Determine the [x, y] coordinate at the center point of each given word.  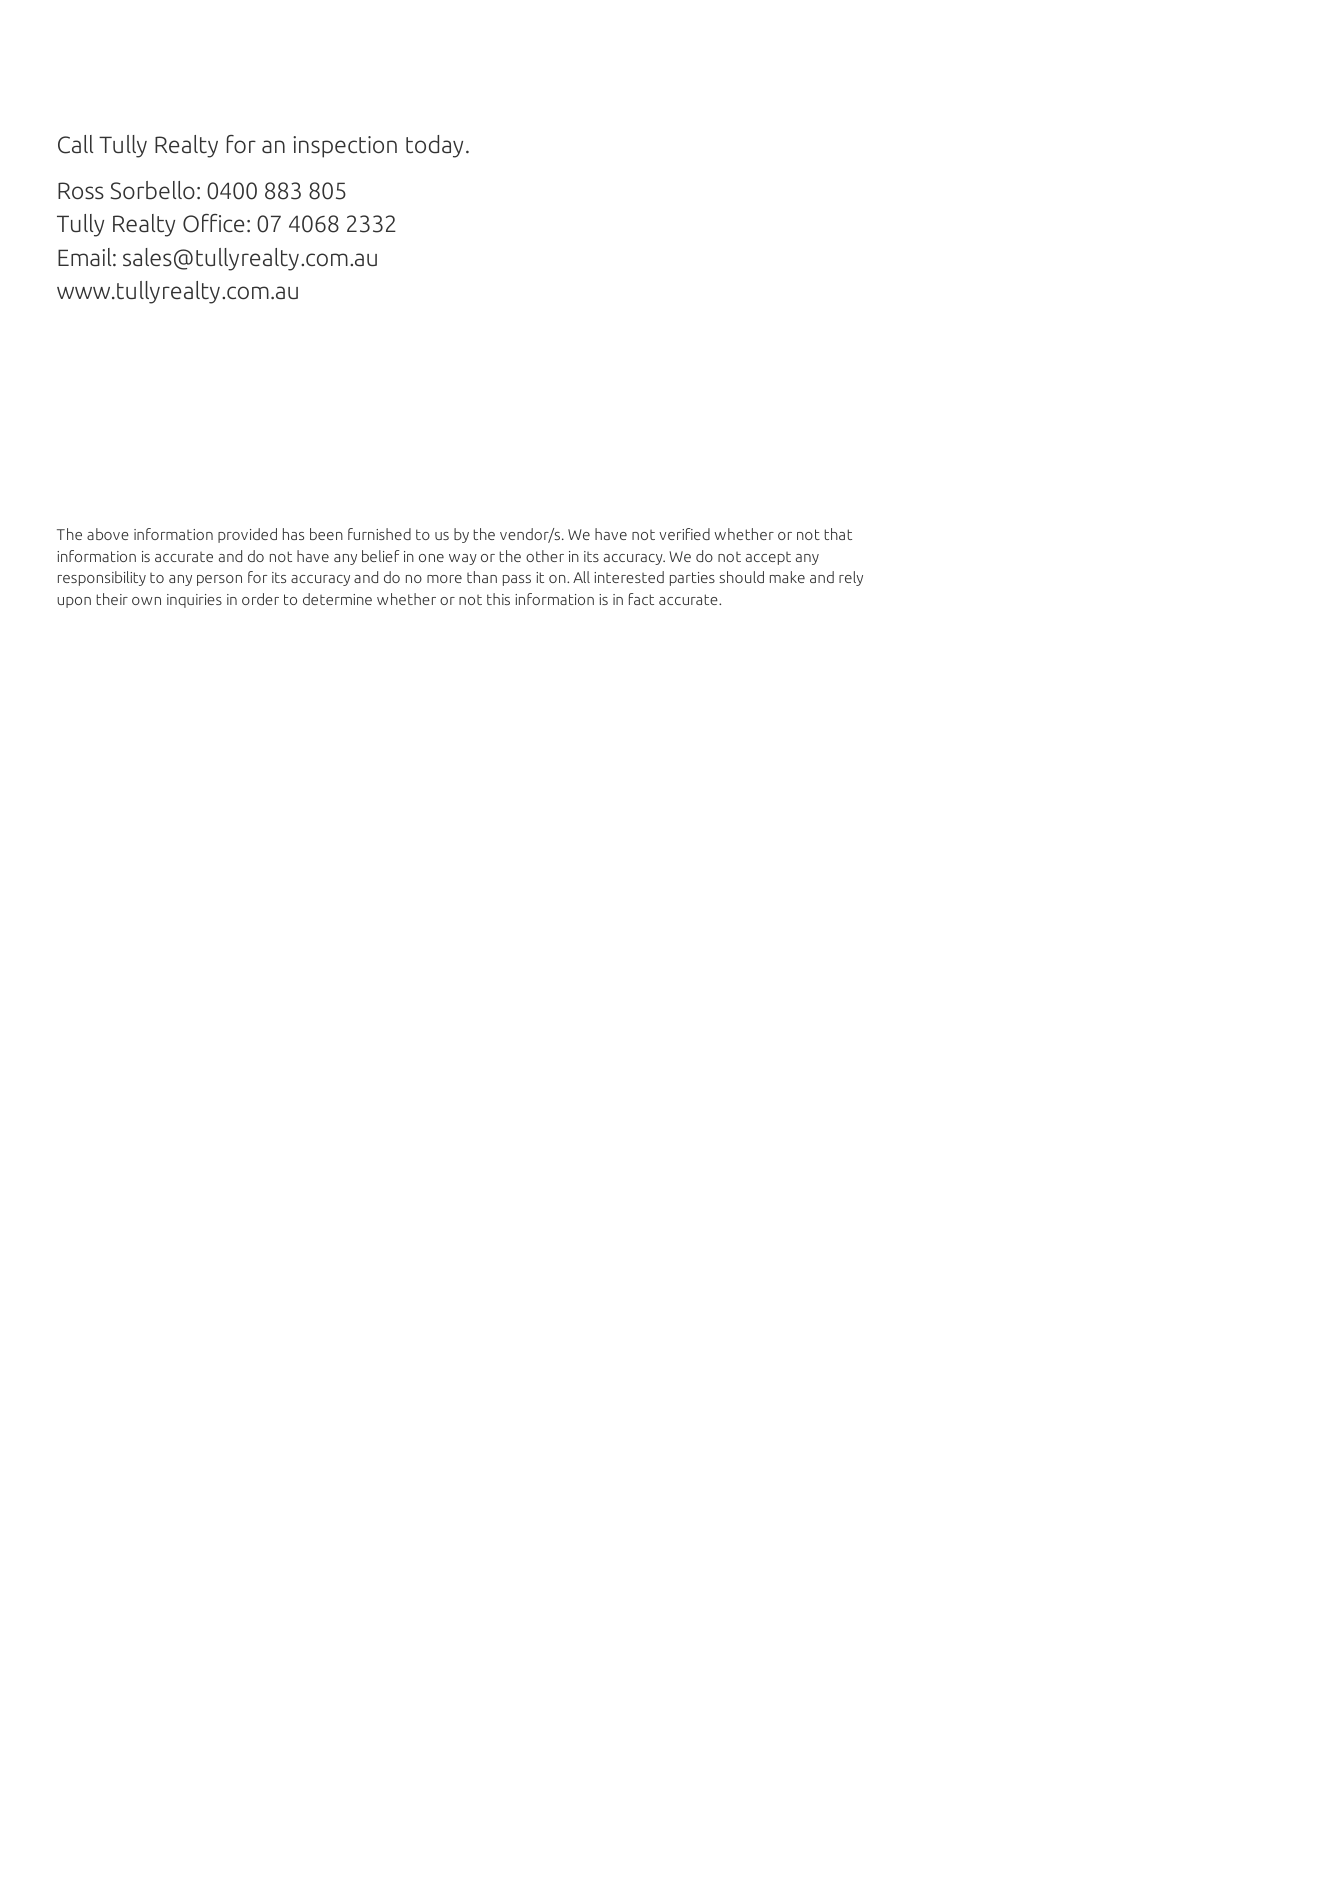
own [146, 601]
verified [684, 534]
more [444, 579]
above [108, 534]
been [326, 534]
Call [75, 144]
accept [768, 558]
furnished [379, 534]
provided [247, 535]
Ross [81, 191]
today [434, 146]
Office [213, 223]
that [838, 534]
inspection [345, 147]
